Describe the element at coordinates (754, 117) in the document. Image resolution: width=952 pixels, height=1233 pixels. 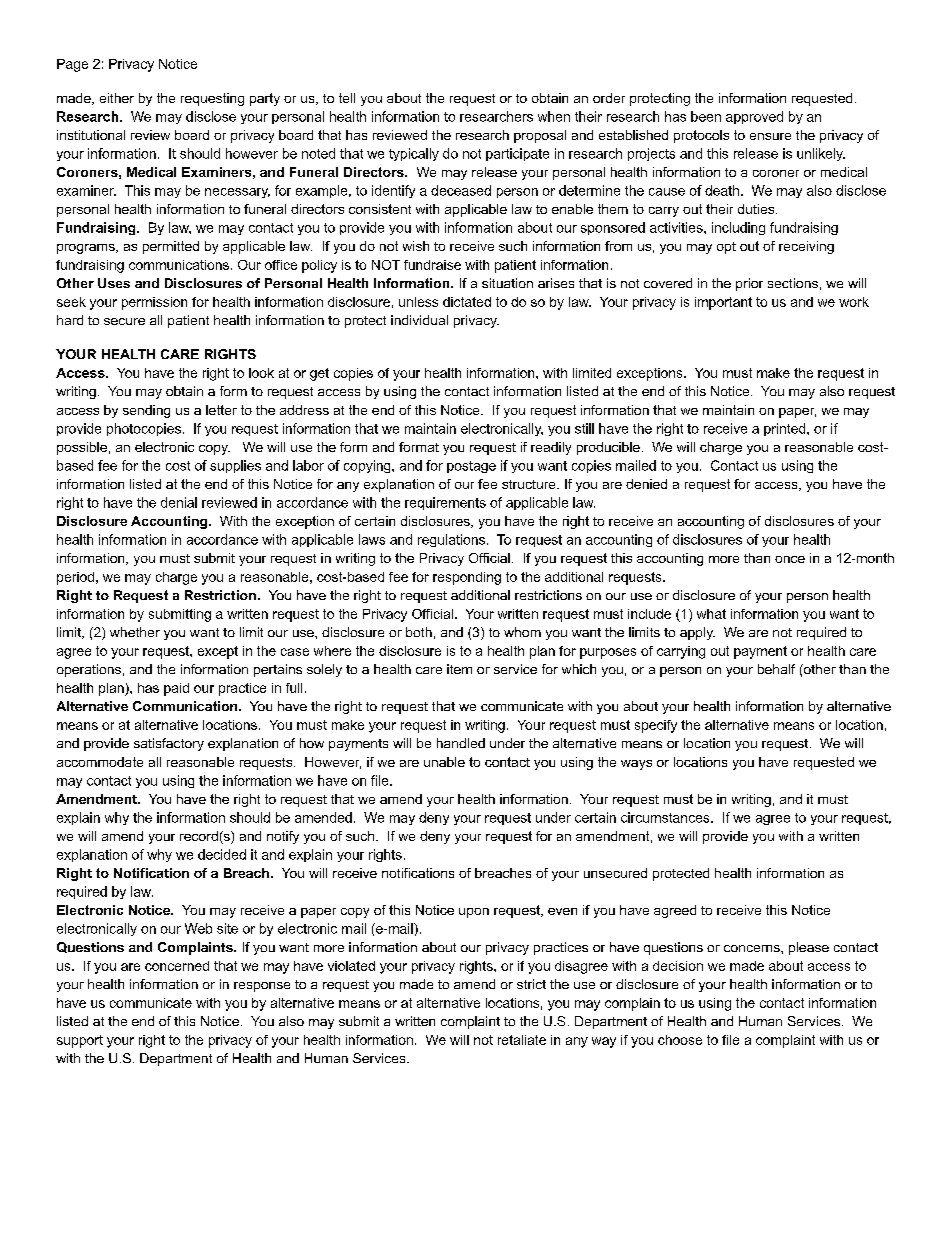
I see `approved` at that location.
